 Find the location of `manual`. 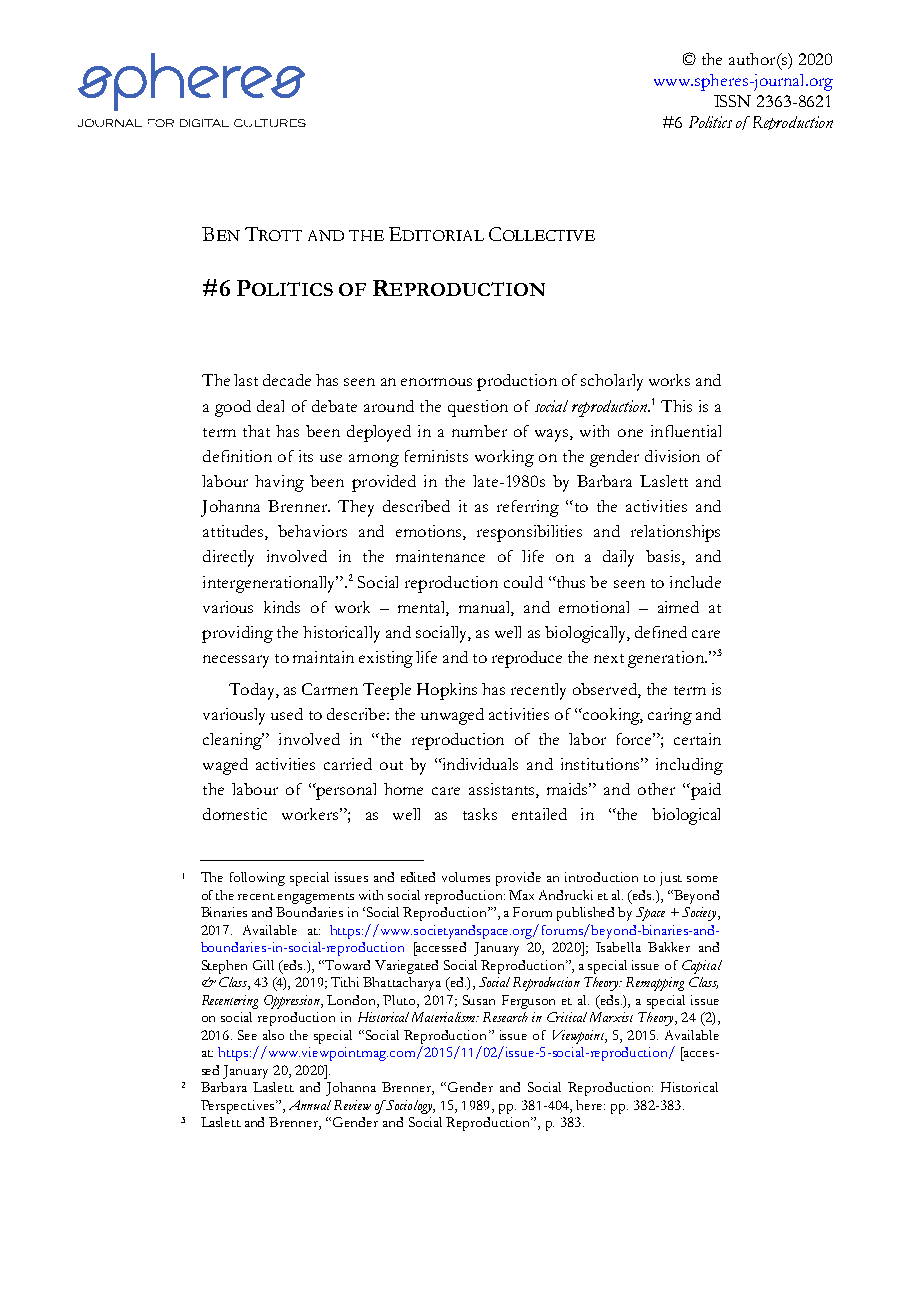

manual is located at coordinates (486, 608).
